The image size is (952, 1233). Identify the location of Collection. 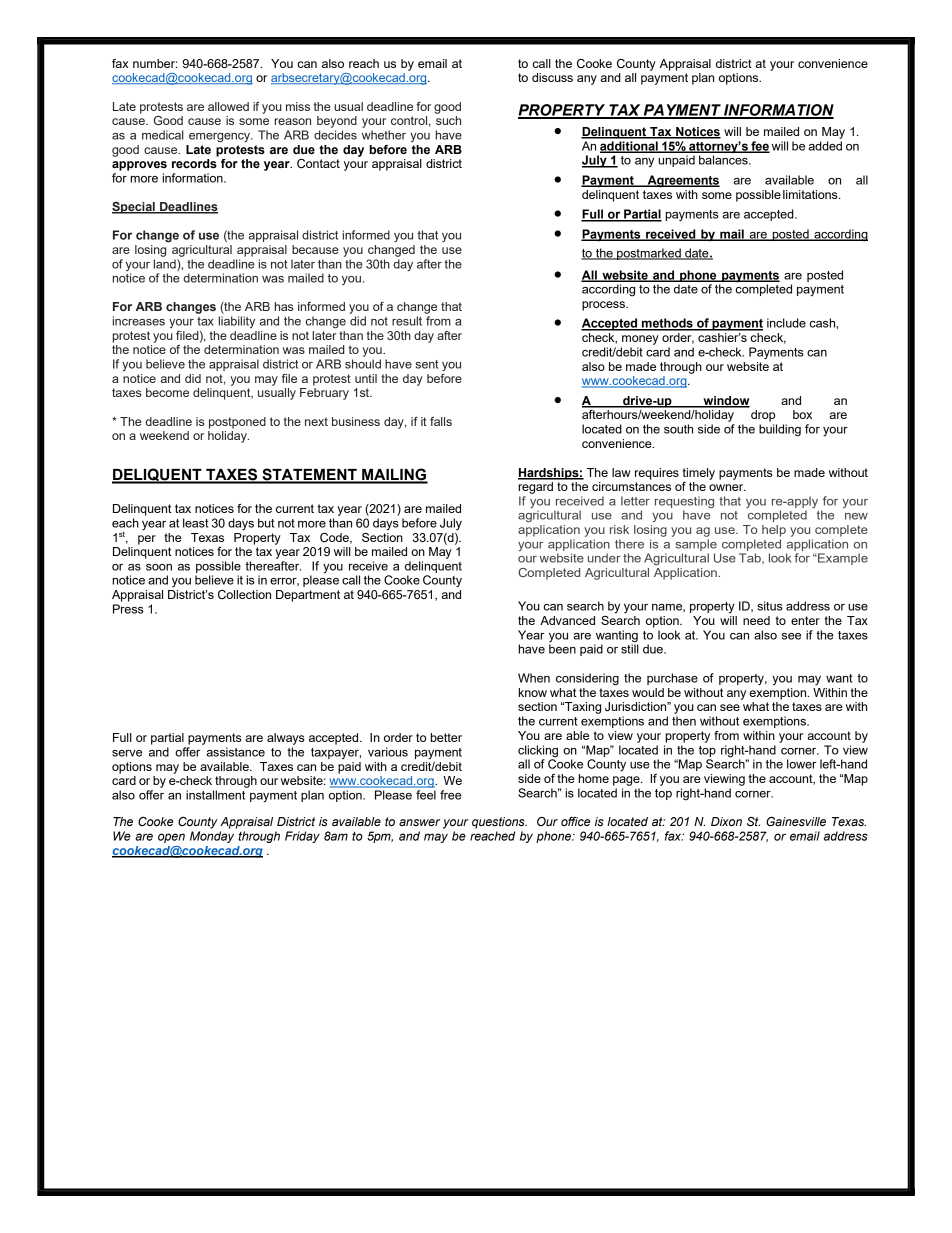
(244, 594).
